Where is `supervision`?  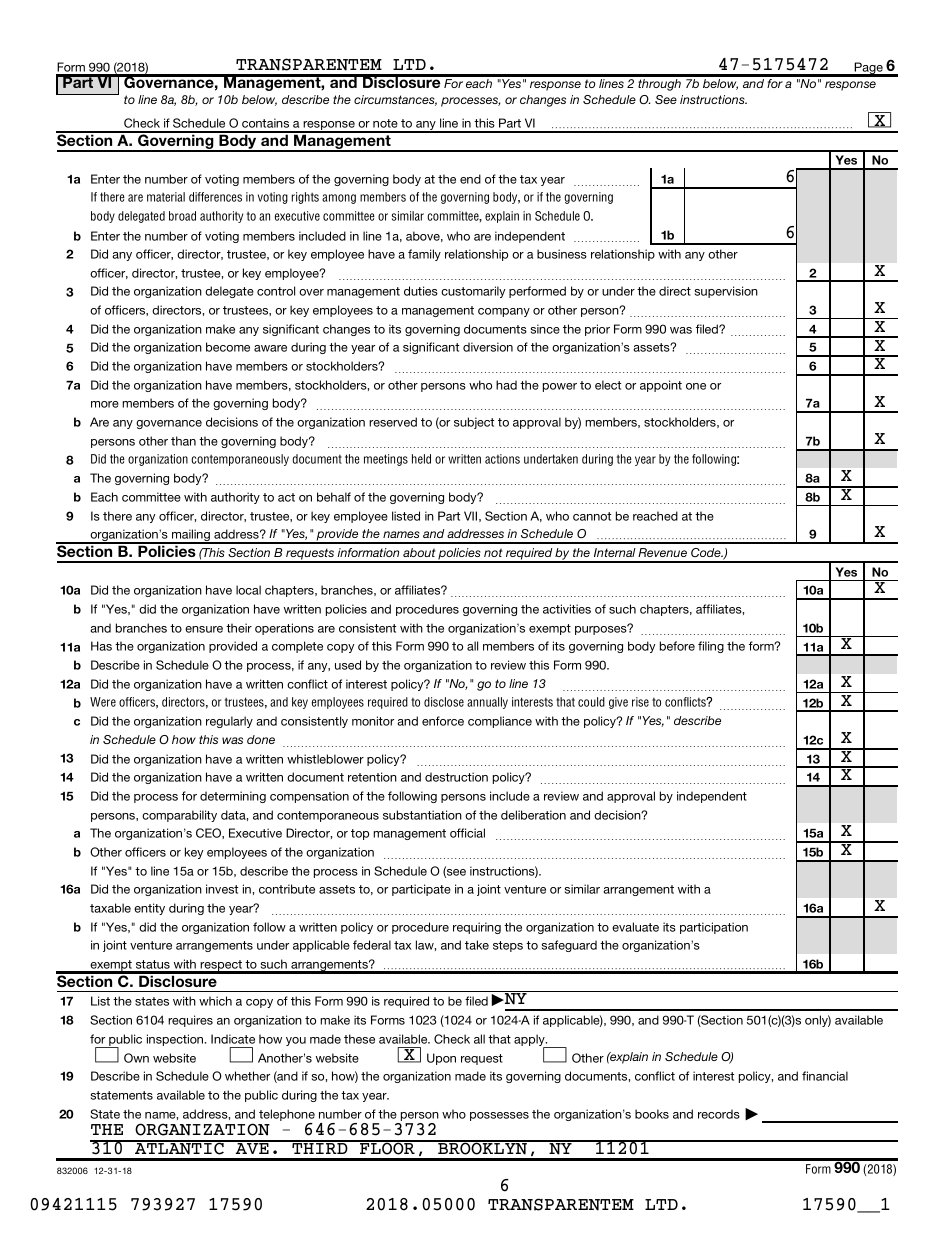 supervision is located at coordinates (726, 292).
